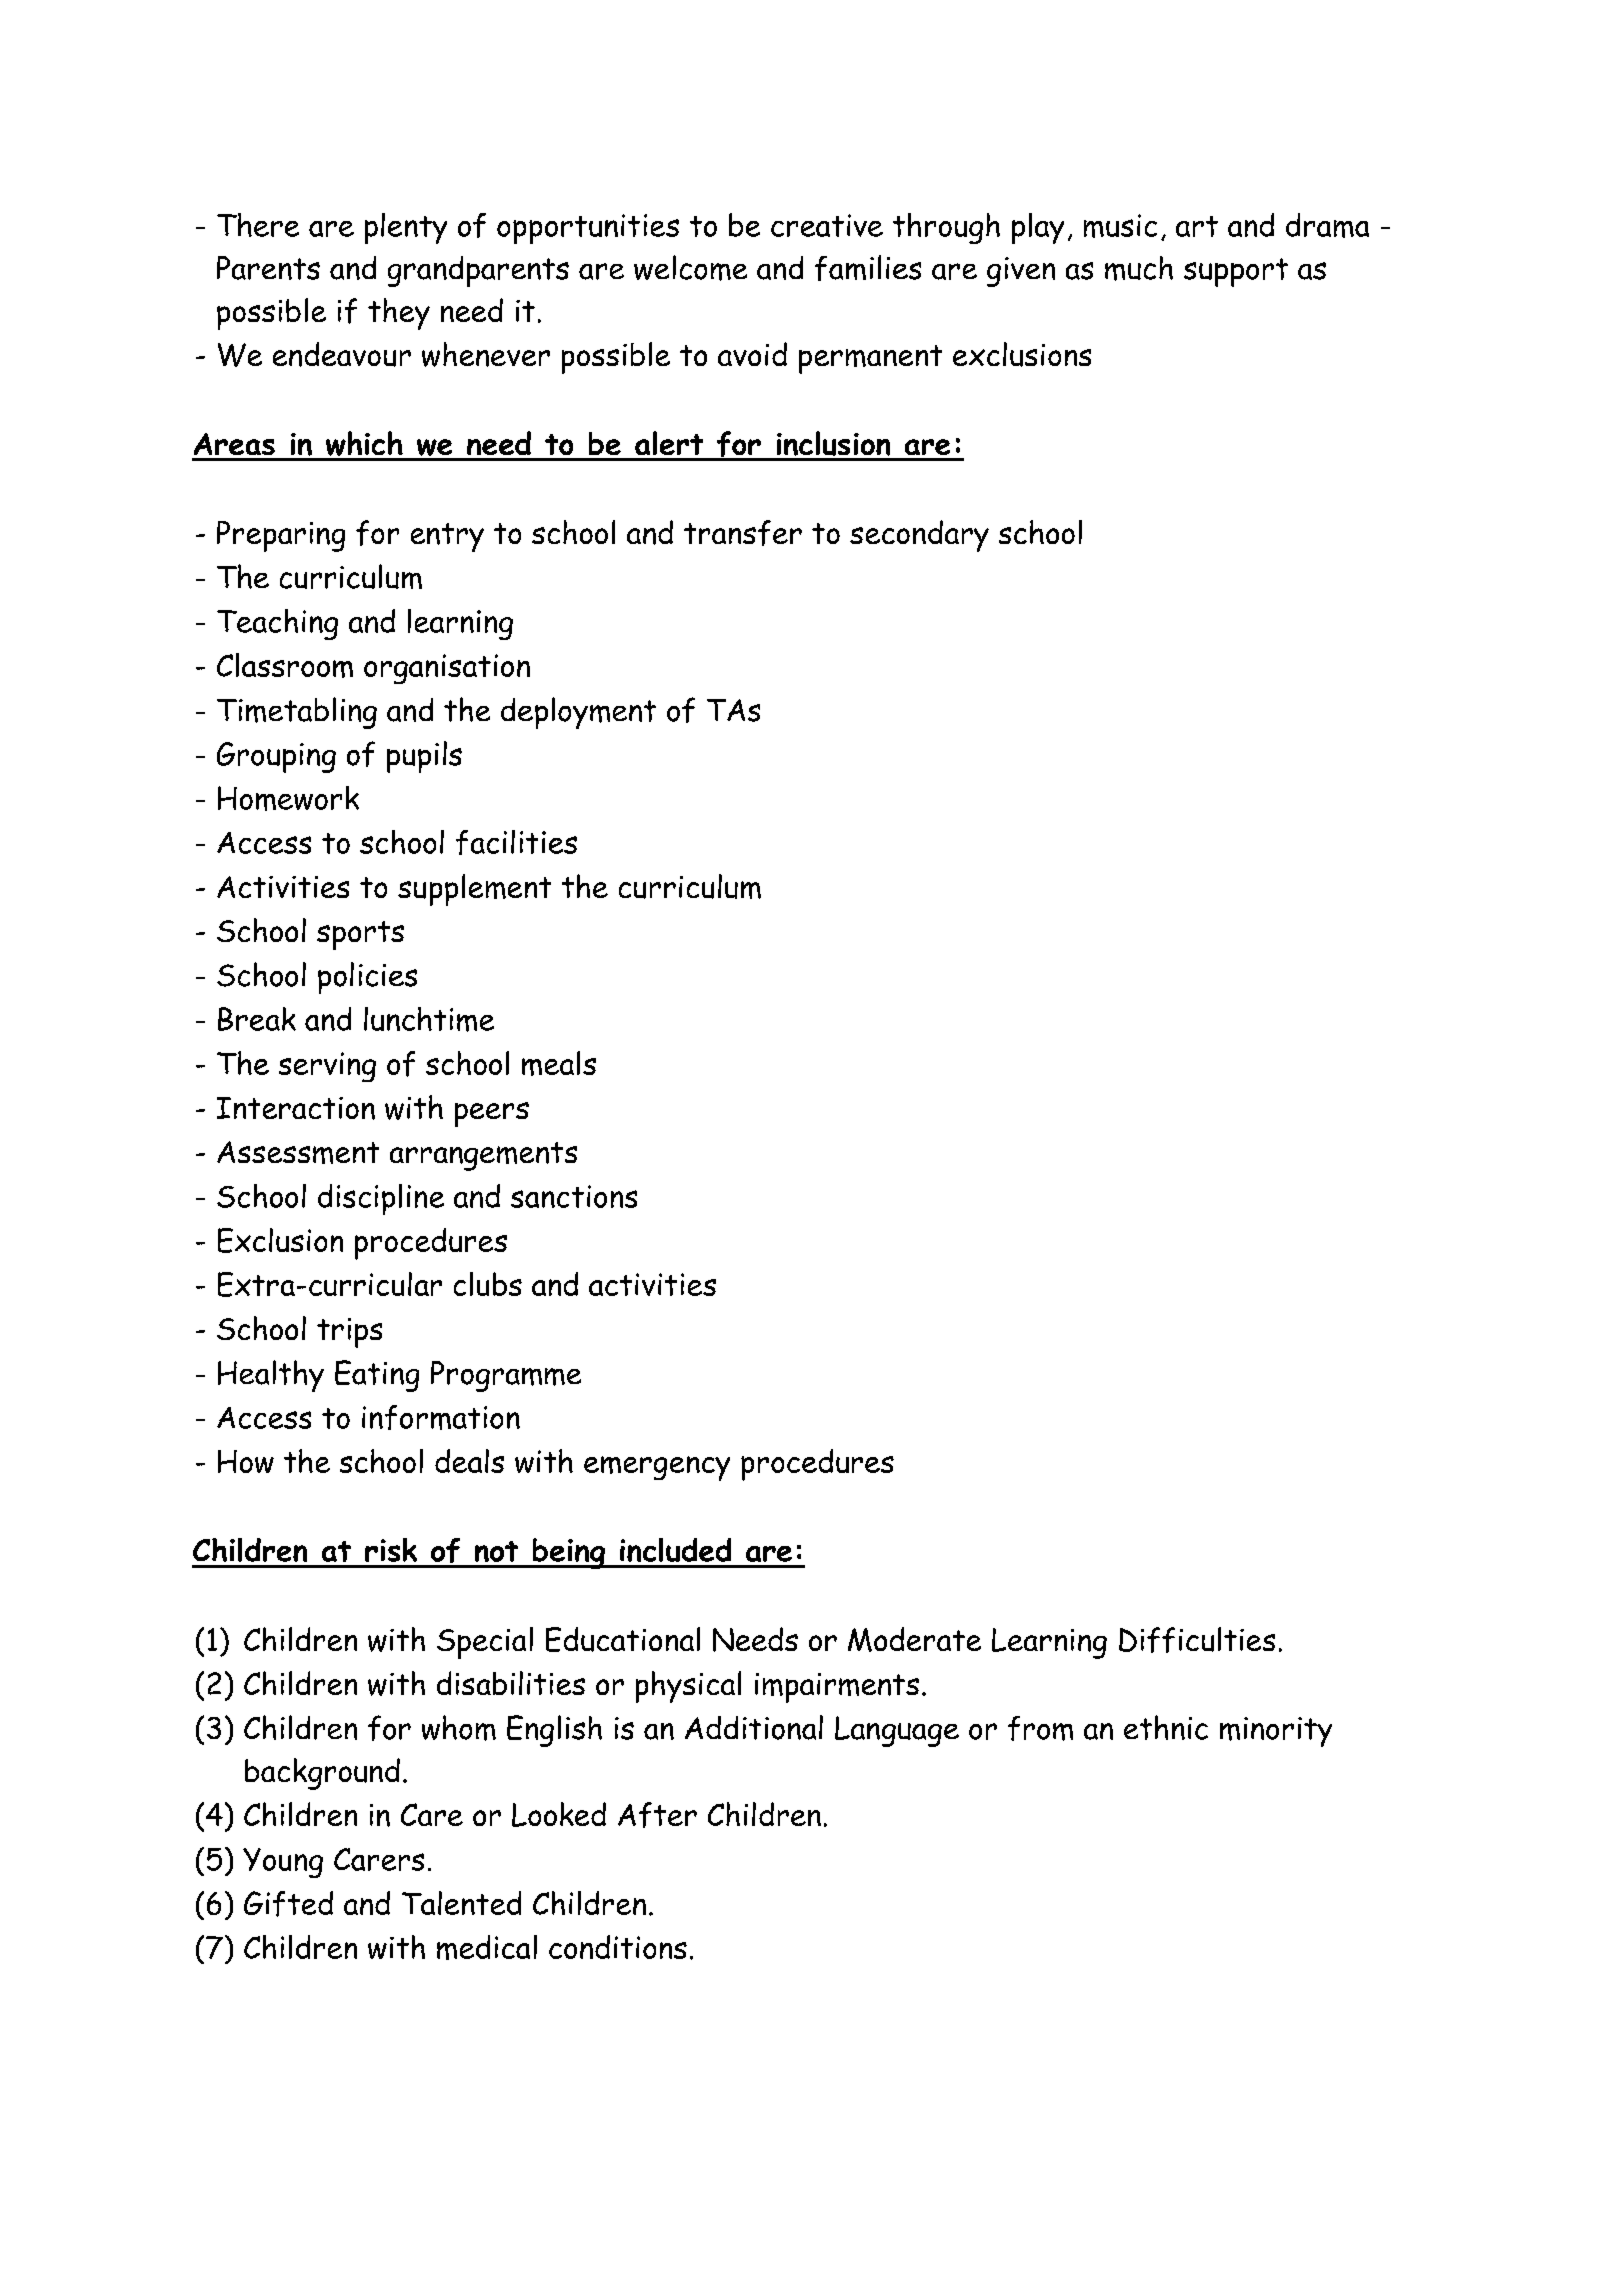 The height and width of the document is (2271, 1605). Describe the element at coordinates (919, 536) in the document. I see `secondary` at that location.
